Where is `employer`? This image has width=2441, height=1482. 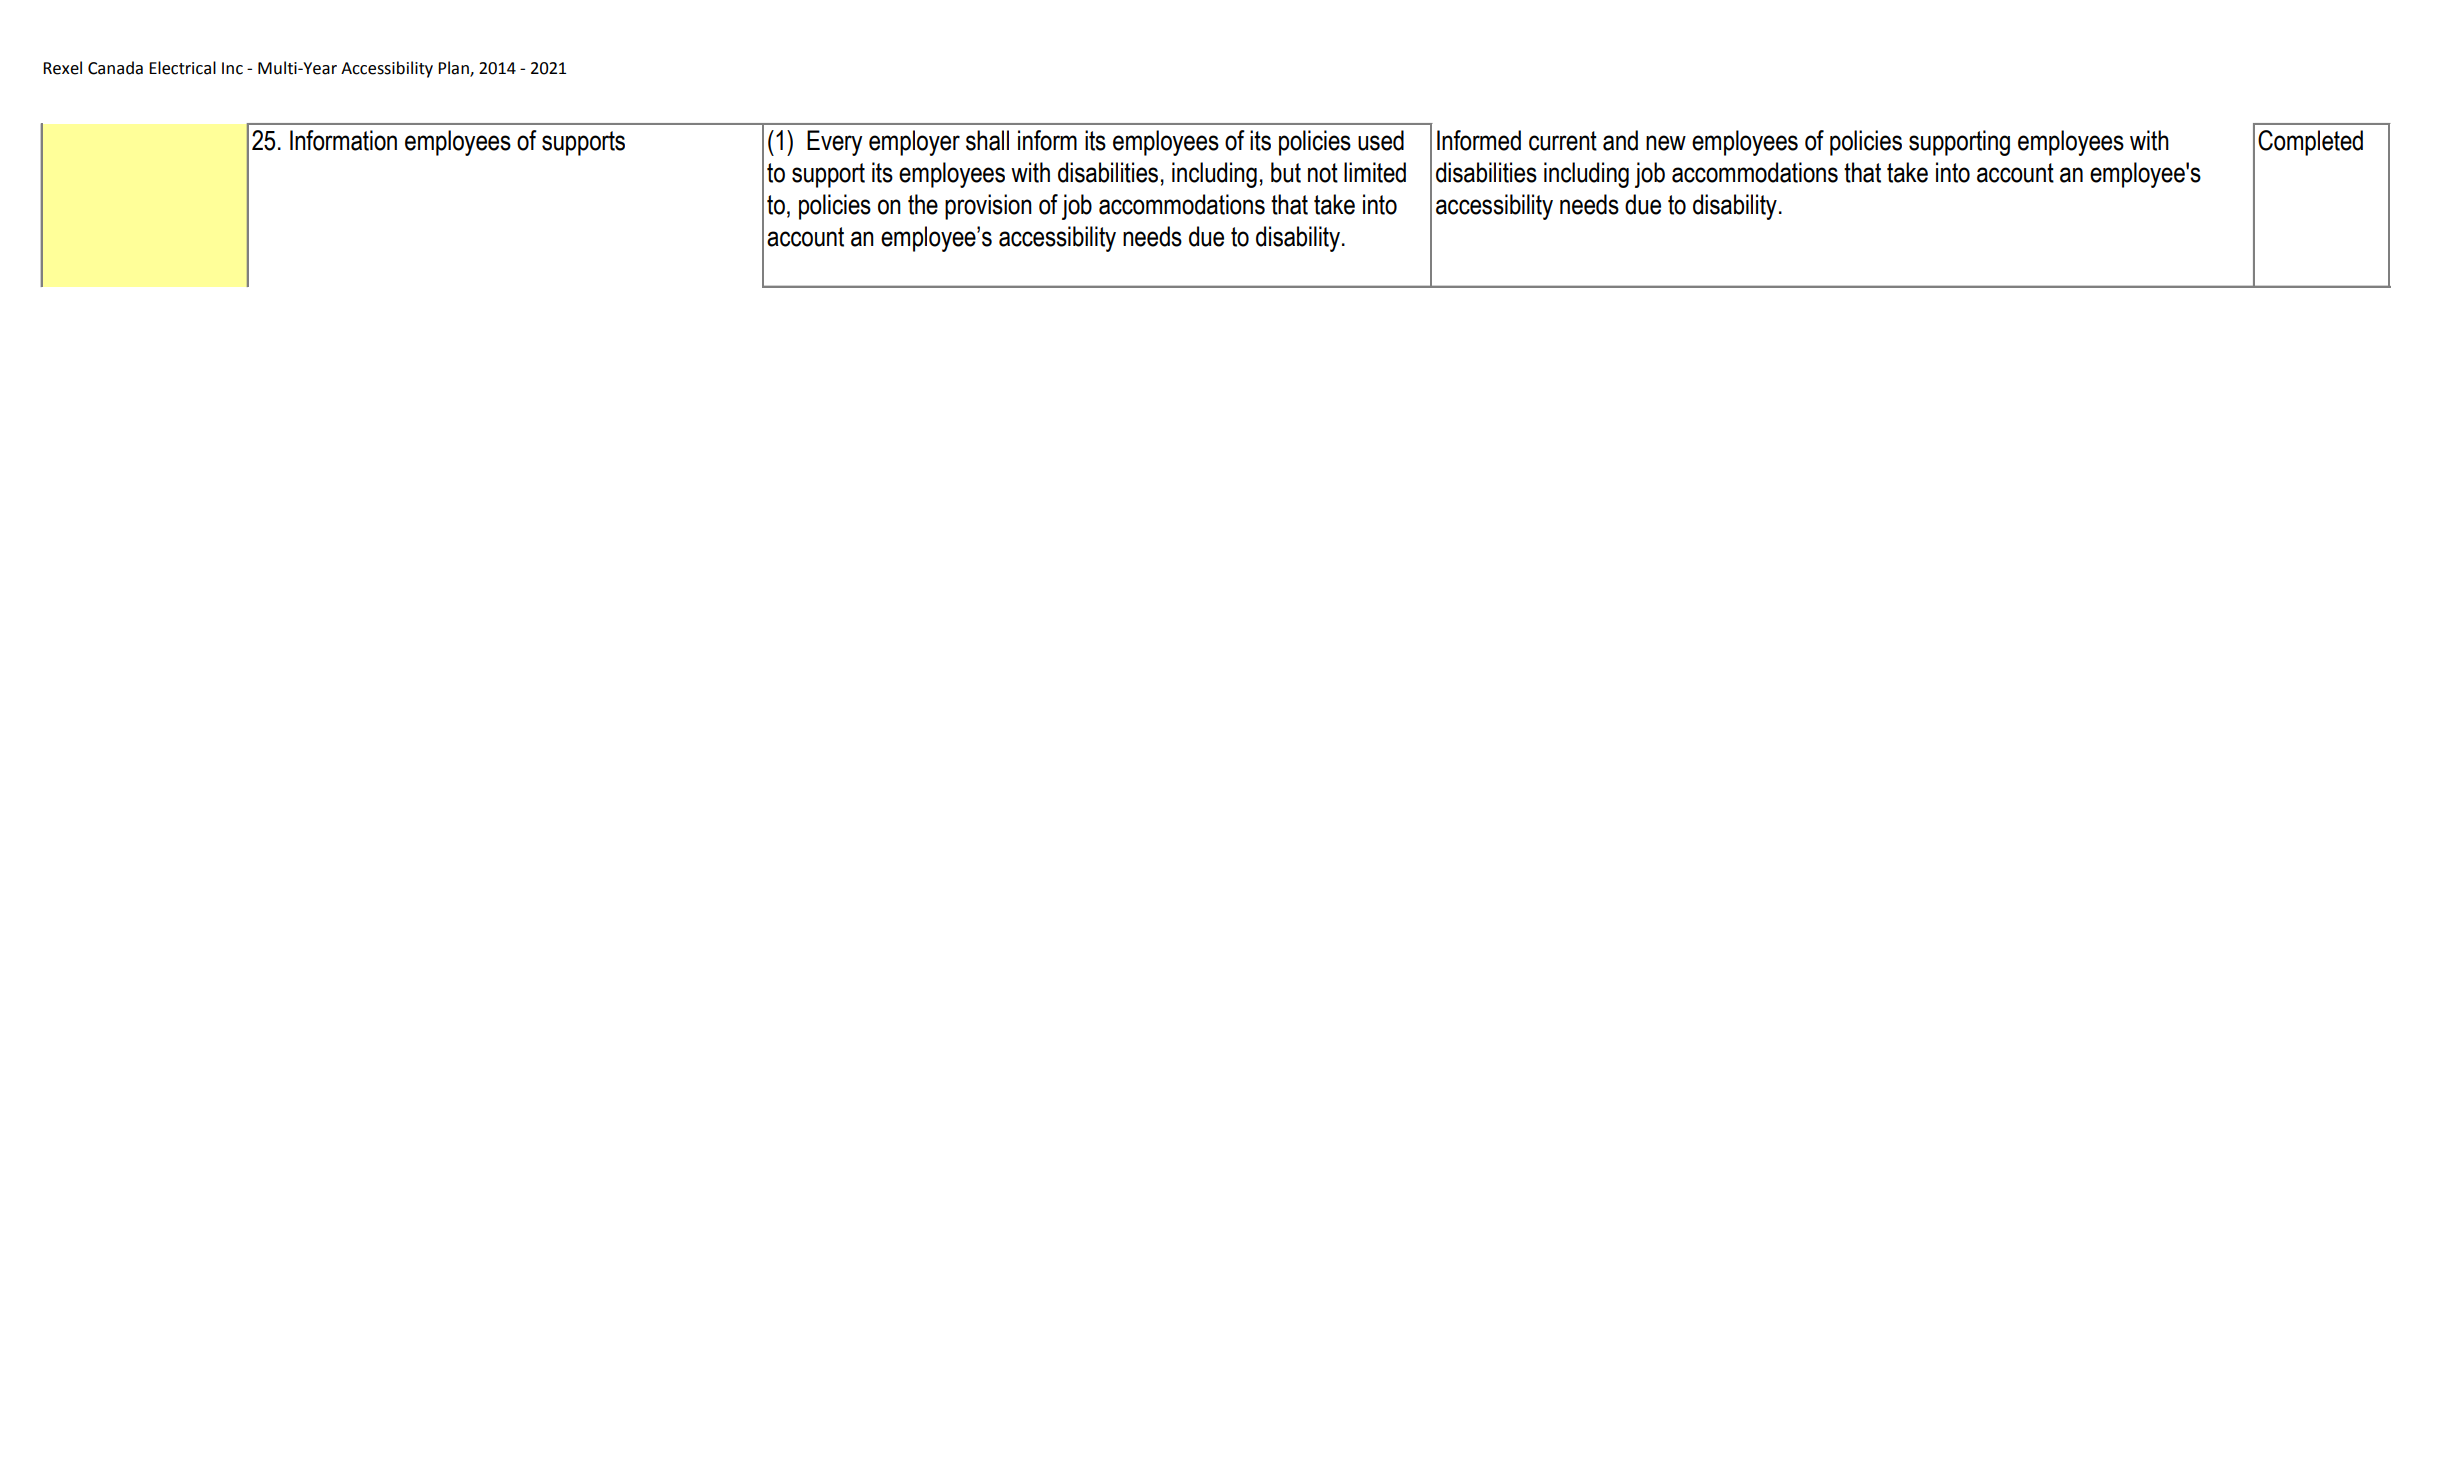 employer is located at coordinates (914, 143).
